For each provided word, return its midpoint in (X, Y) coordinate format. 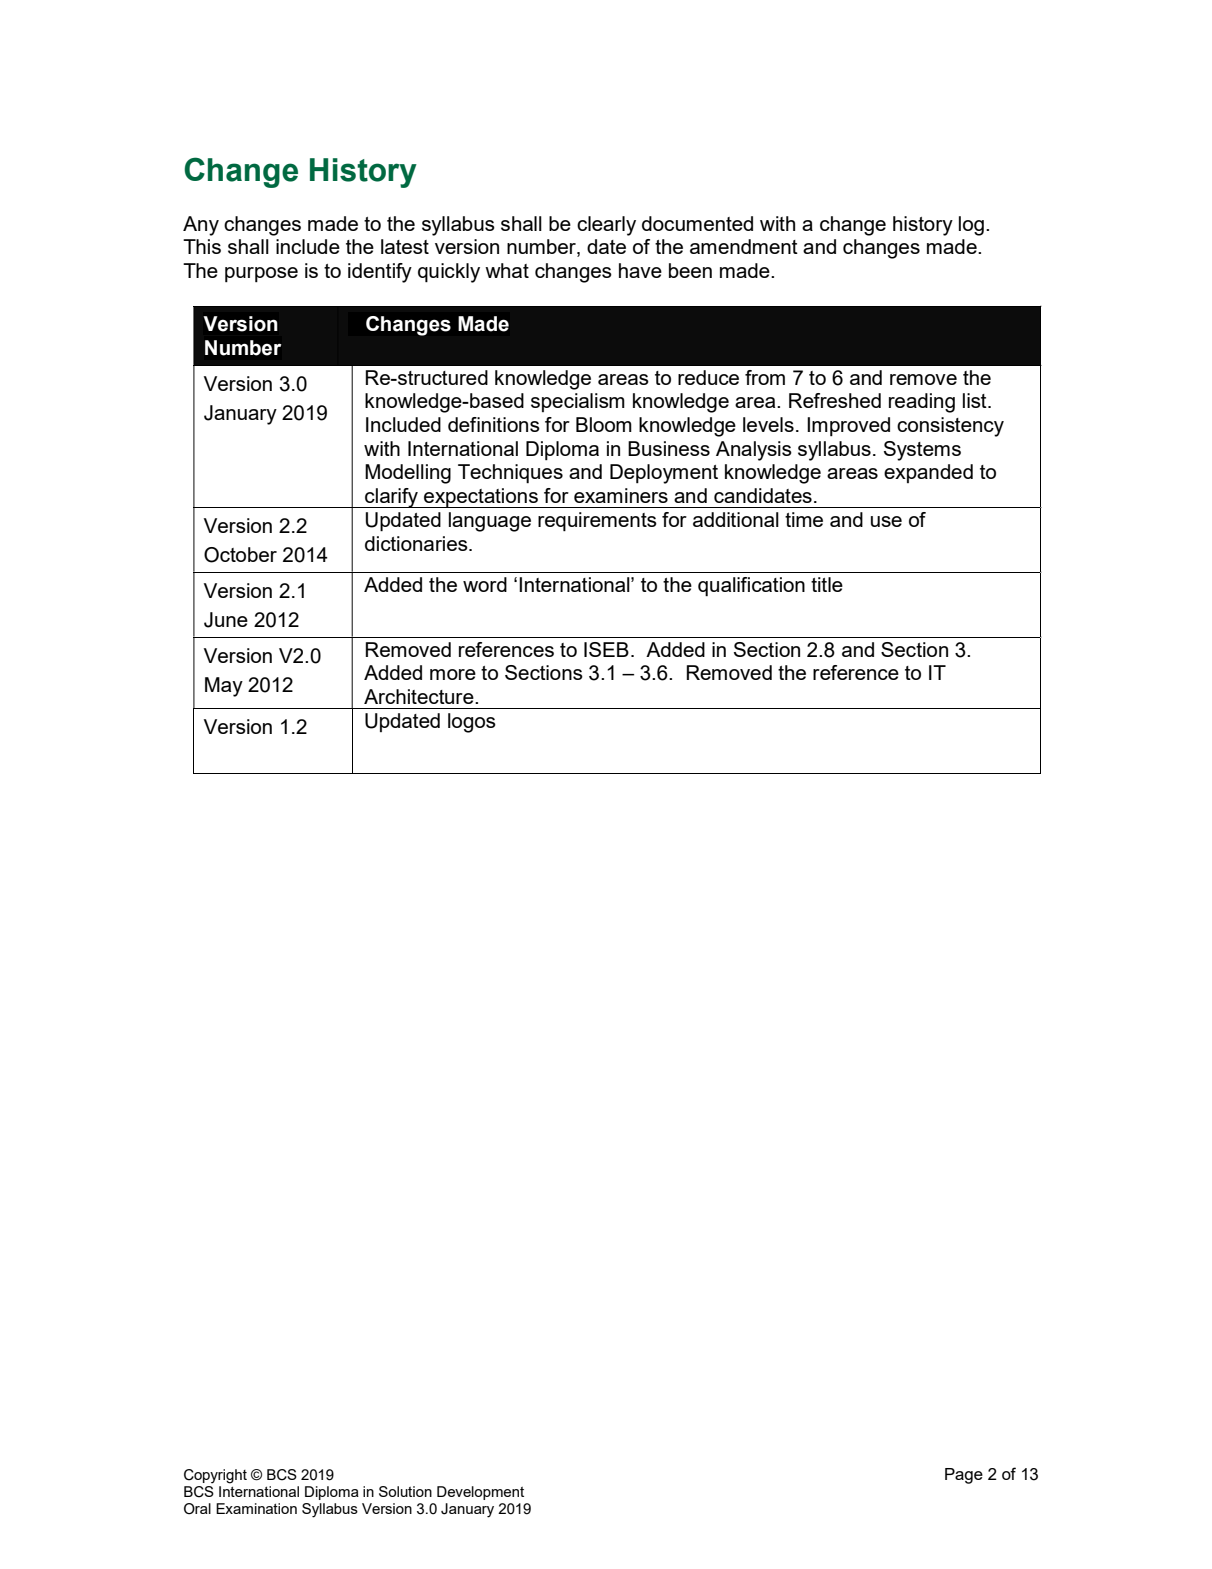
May (224, 687)
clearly (606, 226)
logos (472, 723)
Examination (256, 1508)
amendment (744, 246)
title (827, 584)
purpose (261, 274)
